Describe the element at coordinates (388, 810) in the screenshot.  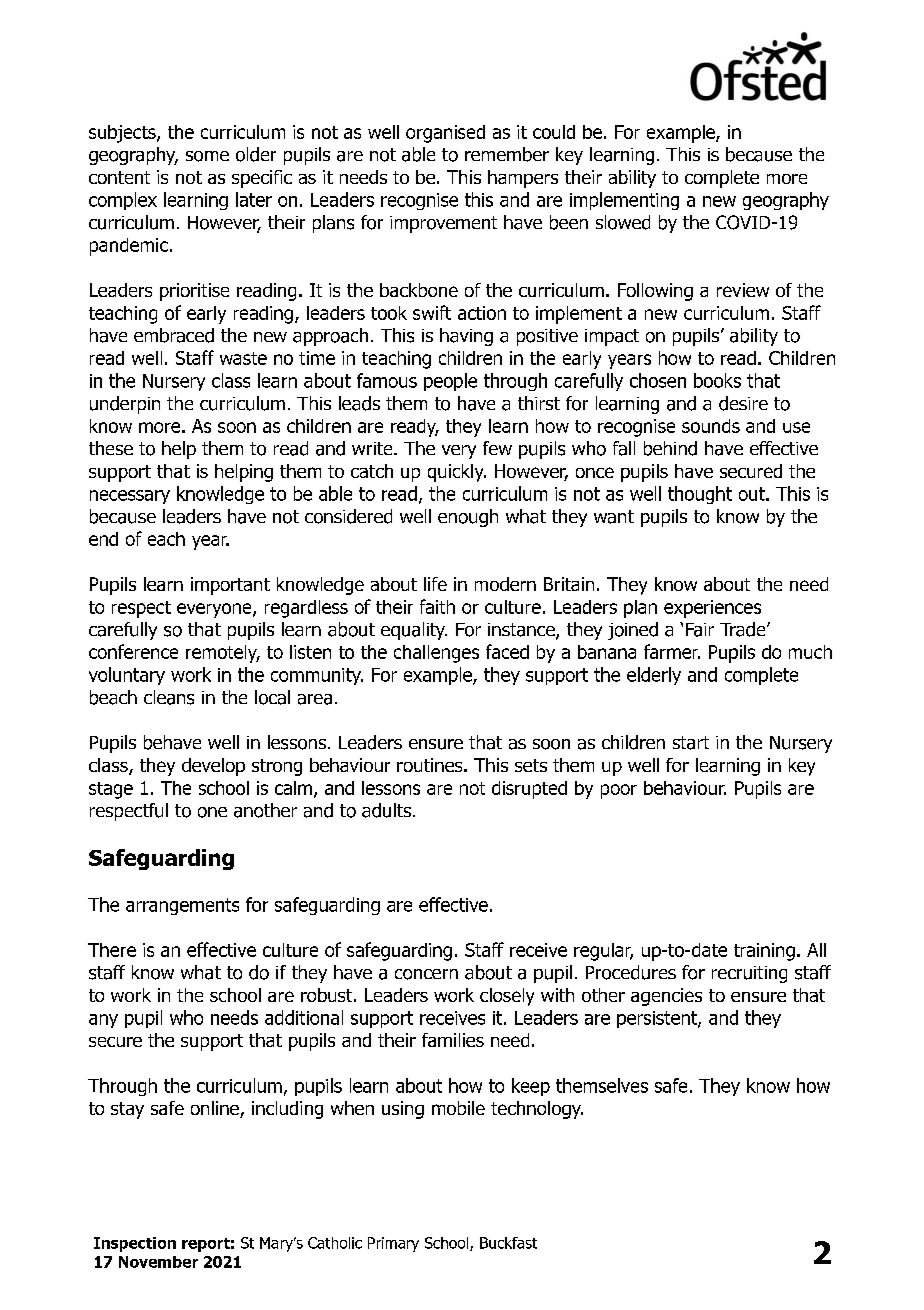
I see `adults` at that location.
